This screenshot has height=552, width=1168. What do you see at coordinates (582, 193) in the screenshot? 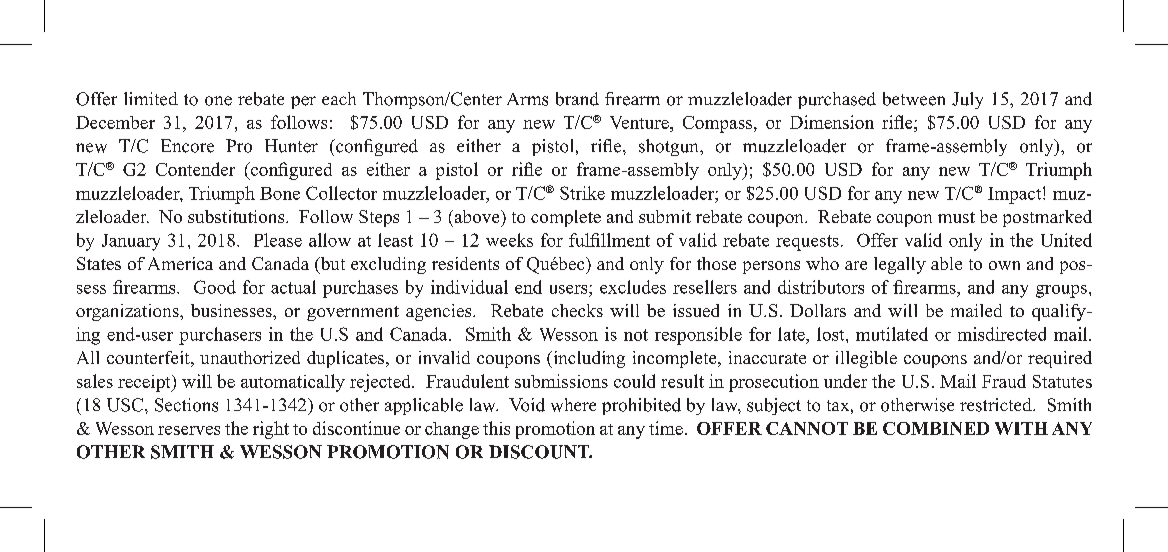
I see `Strike` at bounding box center [582, 193].
